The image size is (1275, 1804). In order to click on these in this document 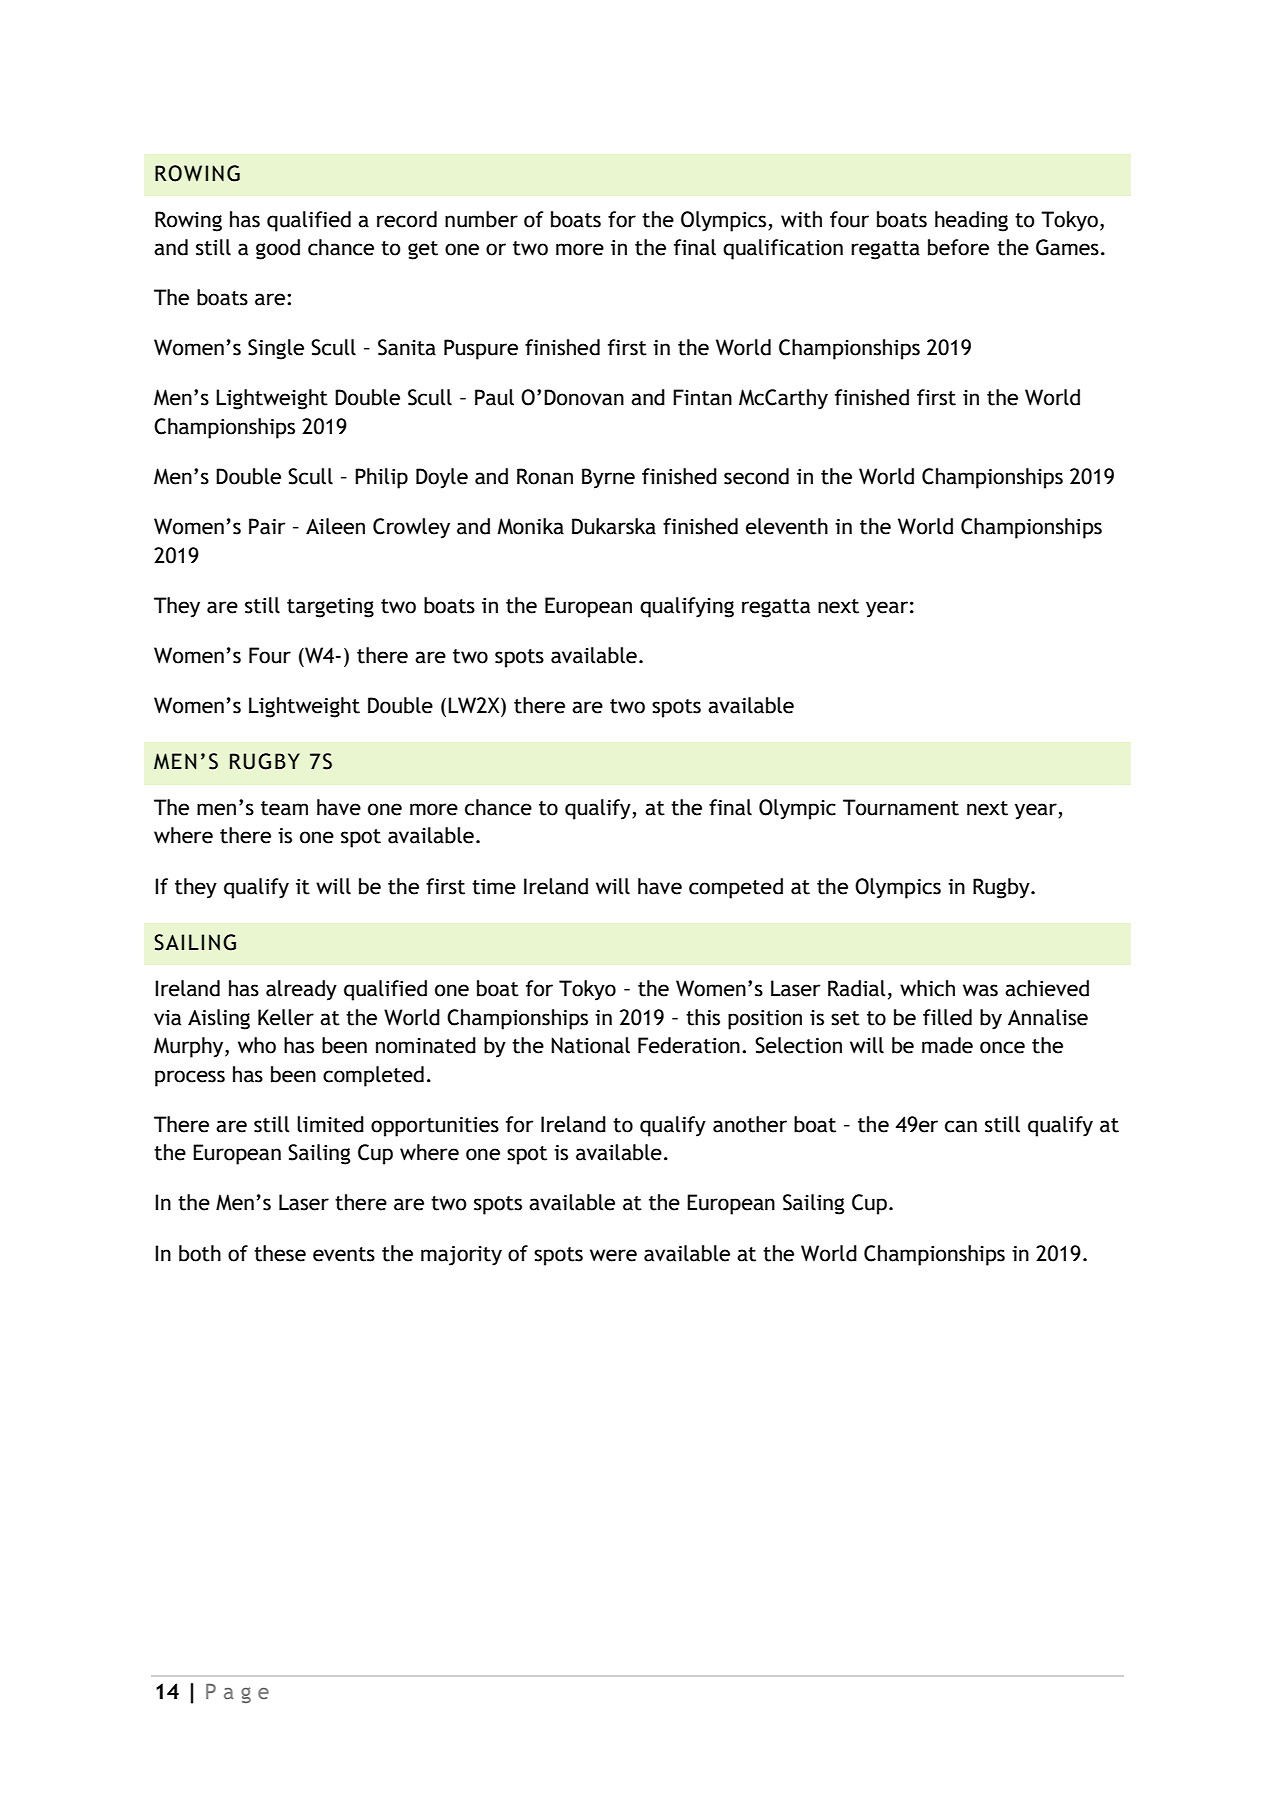, I will do `click(280, 1253)`.
